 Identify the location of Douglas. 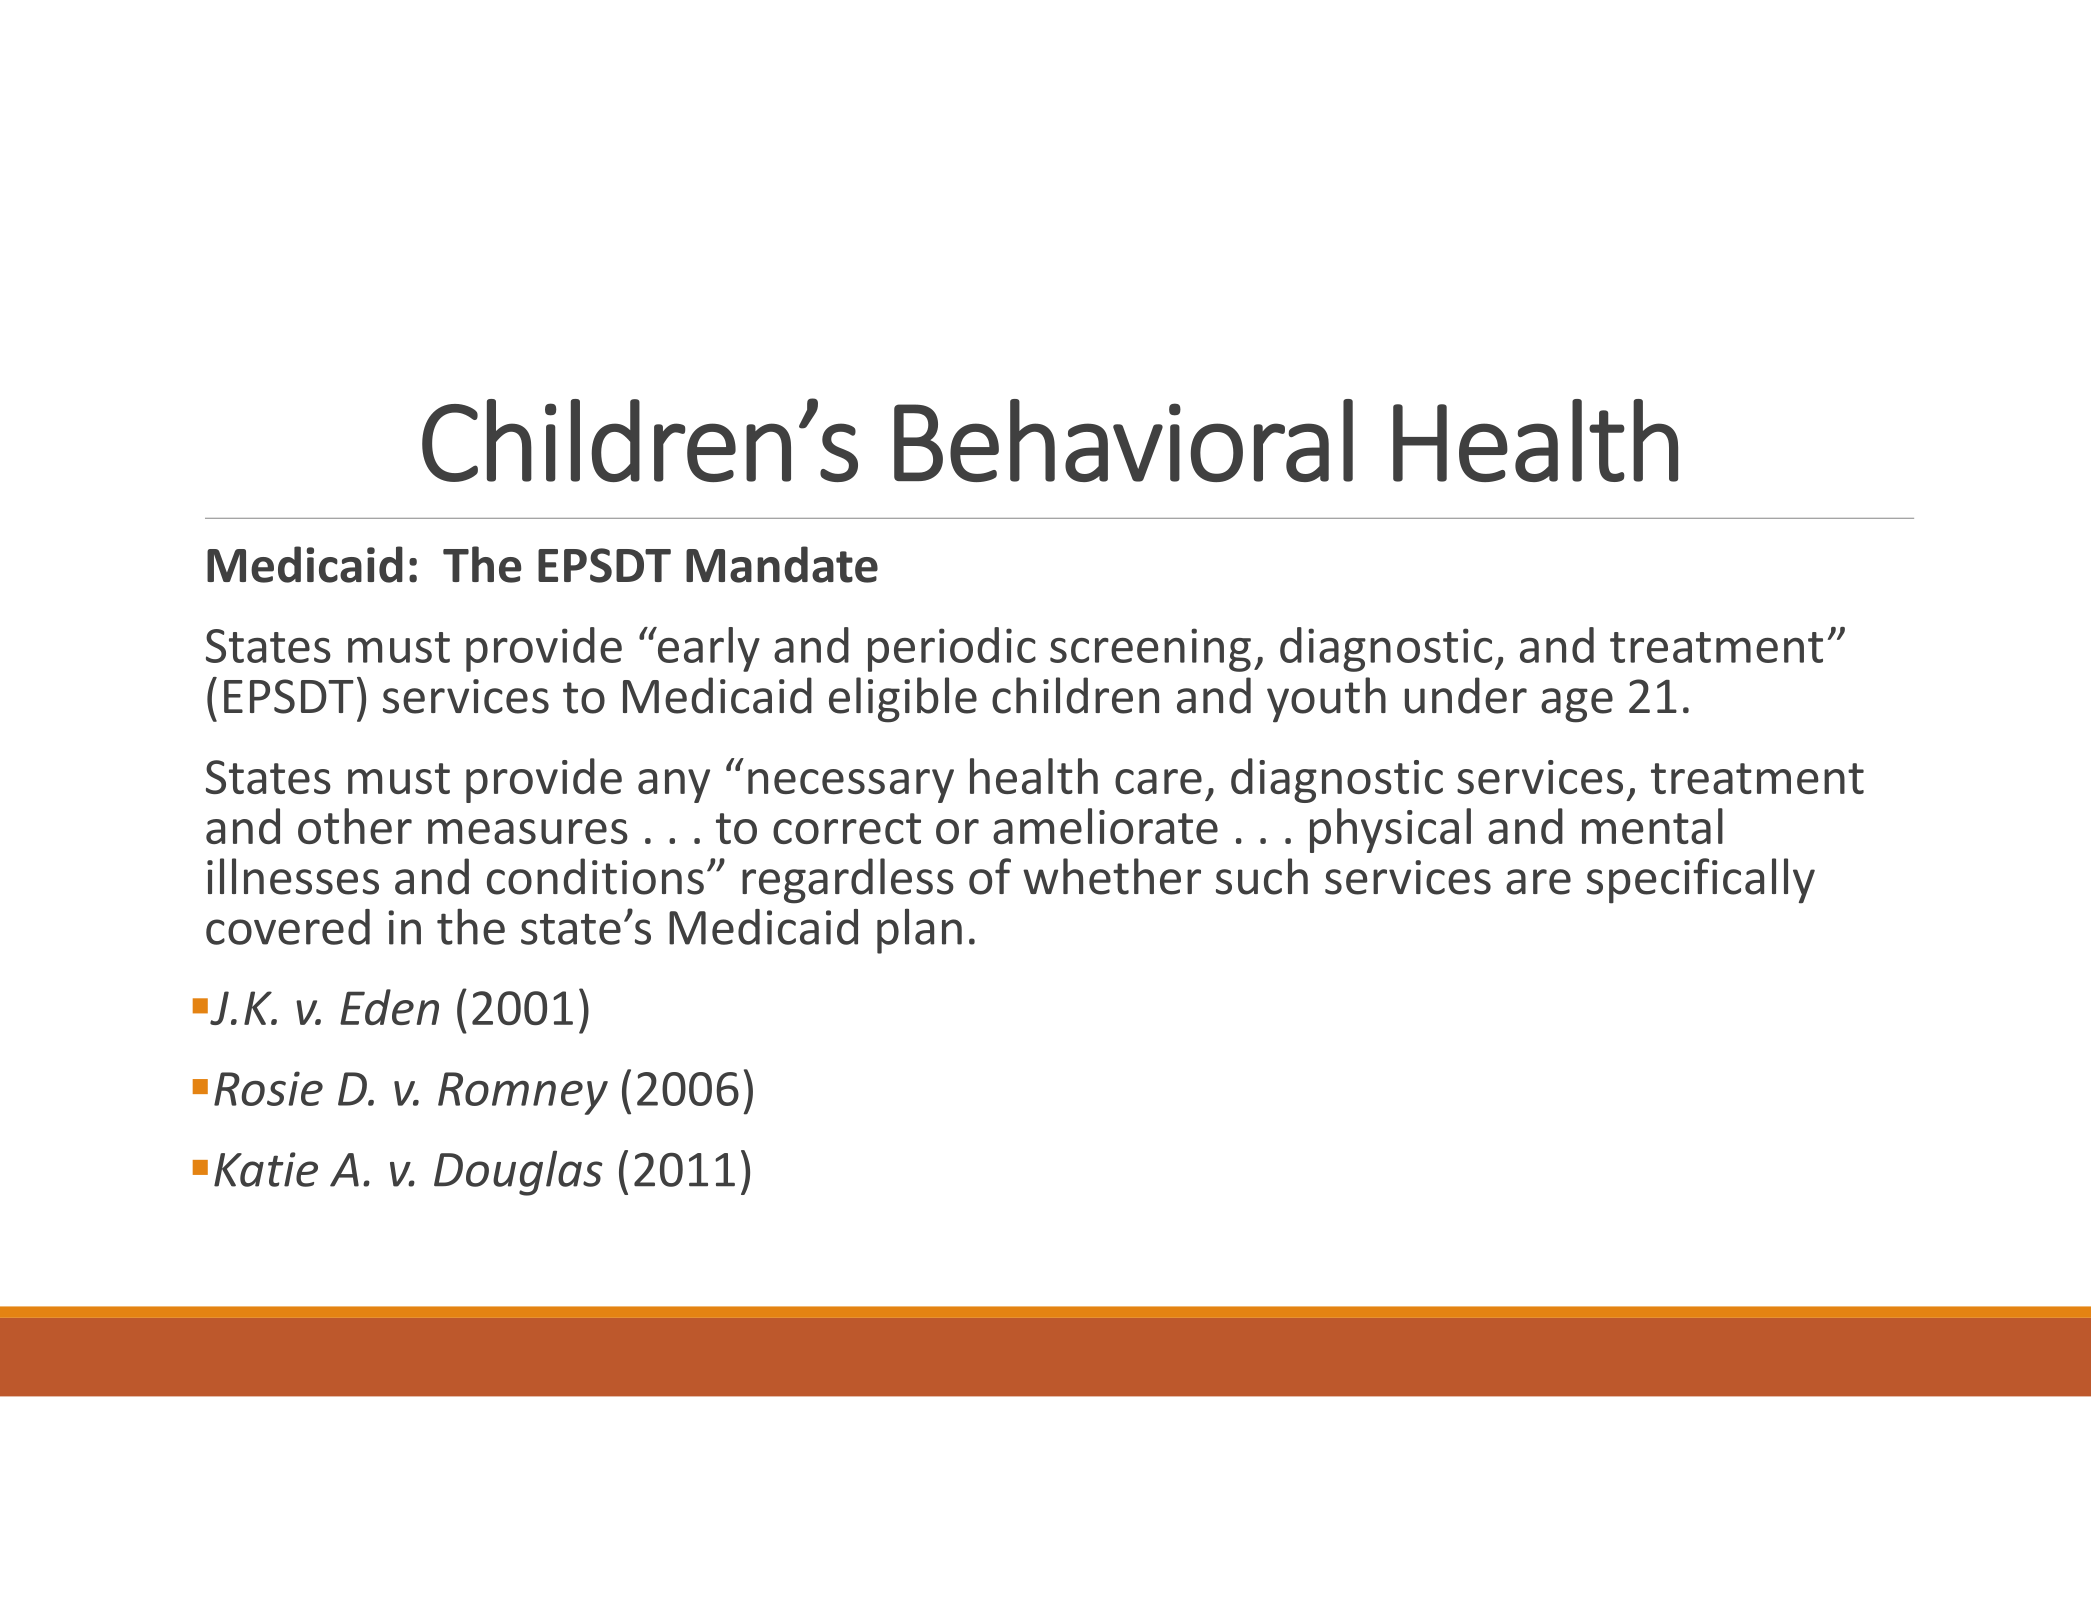
(518, 1173).
